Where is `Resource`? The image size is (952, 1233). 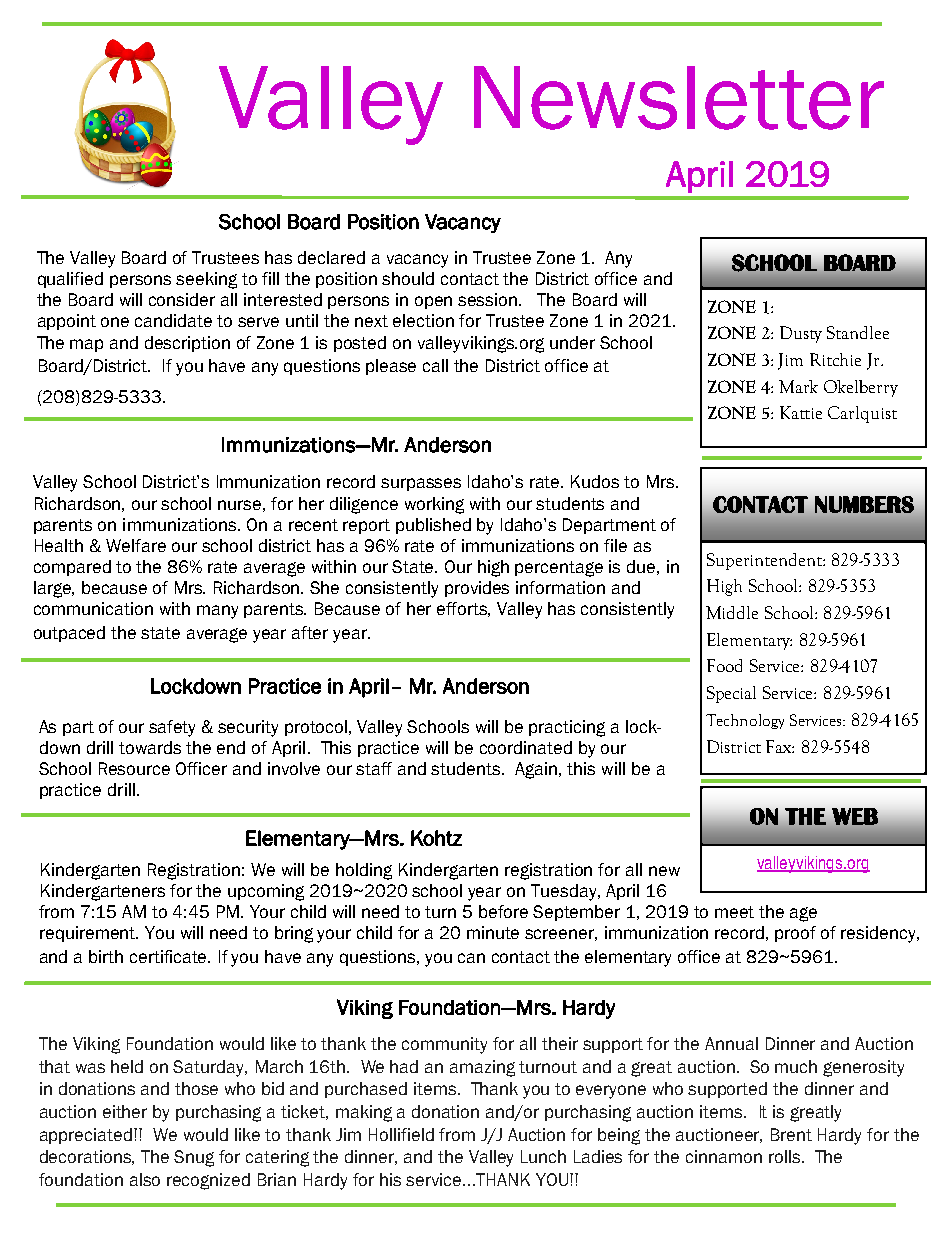
Resource is located at coordinates (134, 768).
